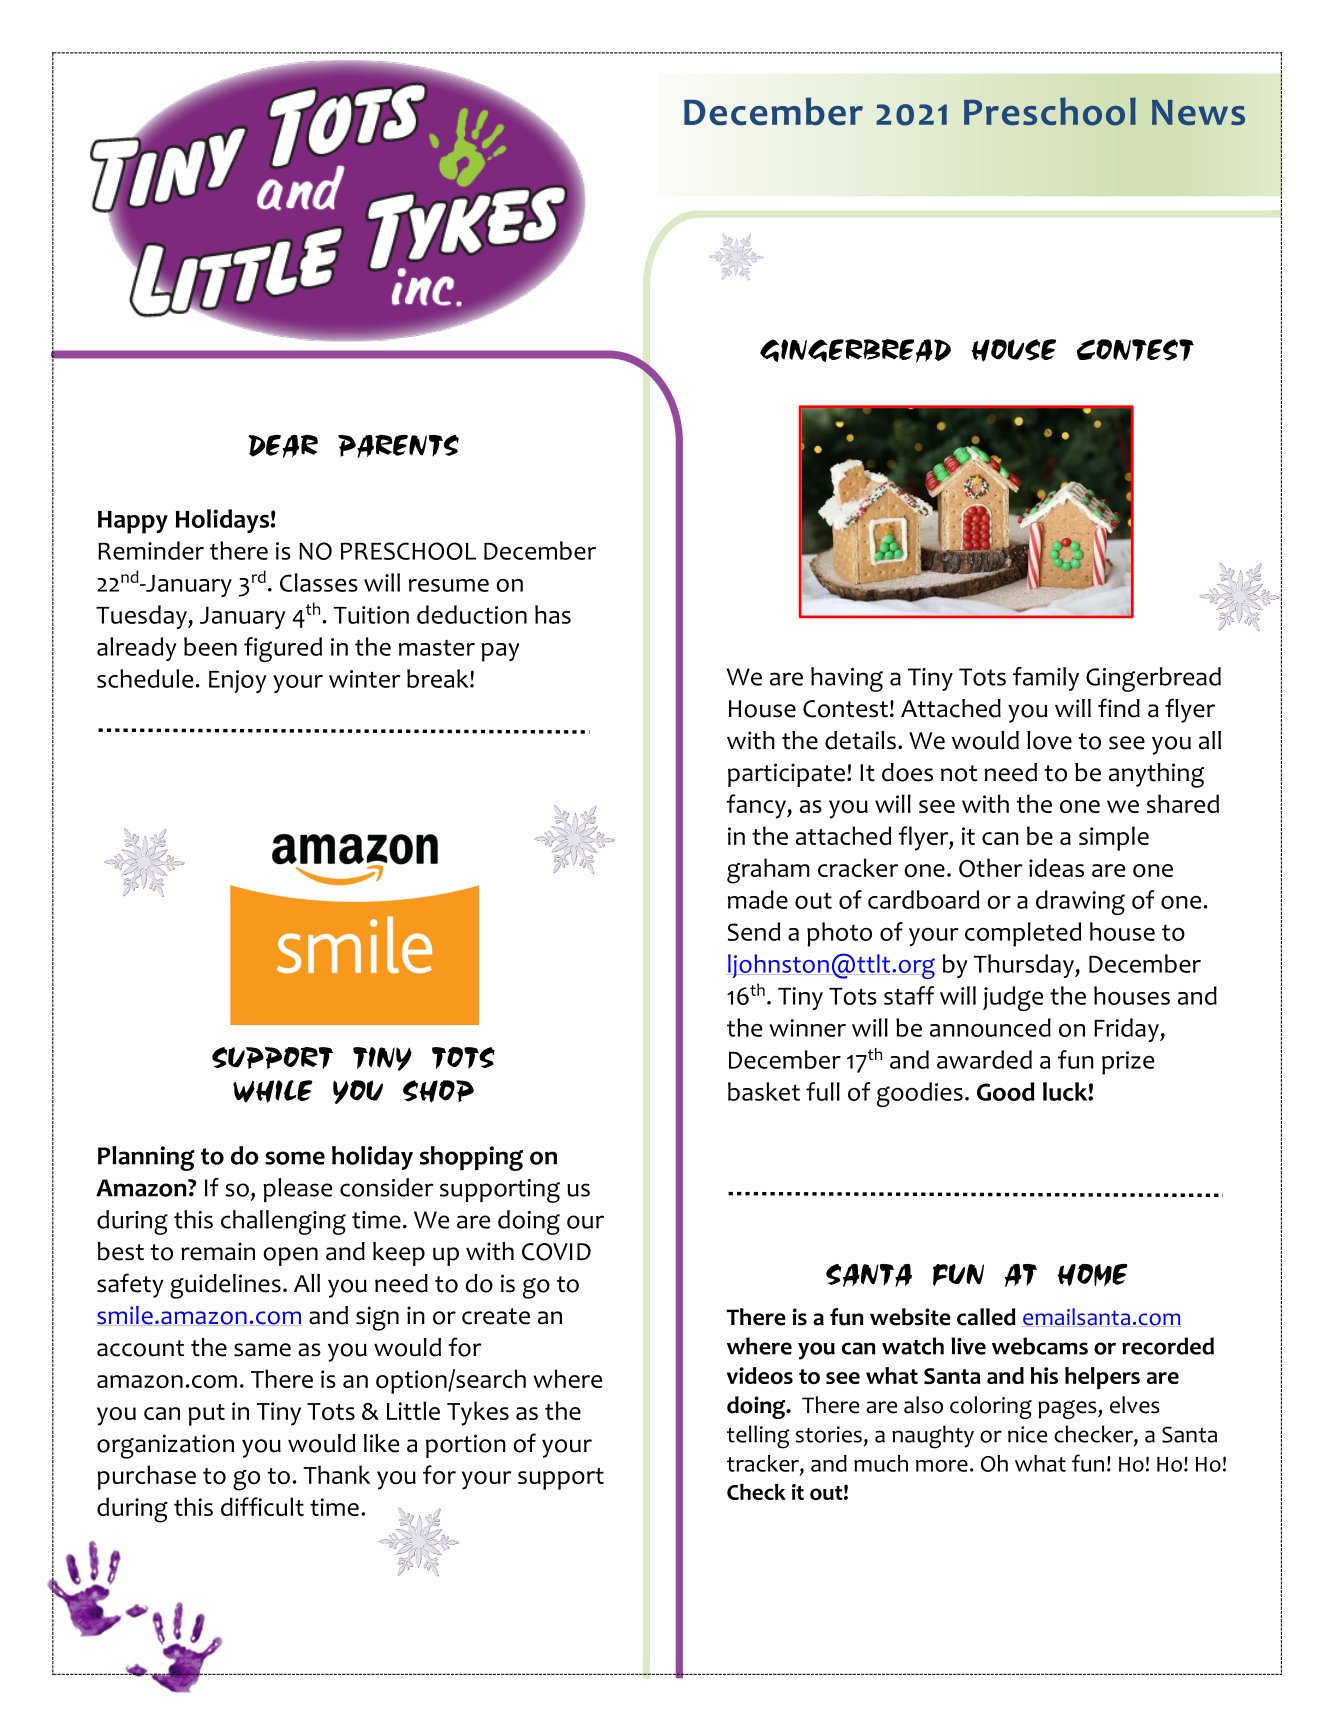  Describe the element at coordinates (398, 446) in the screenshot. I see `PARENTS` at that location.
